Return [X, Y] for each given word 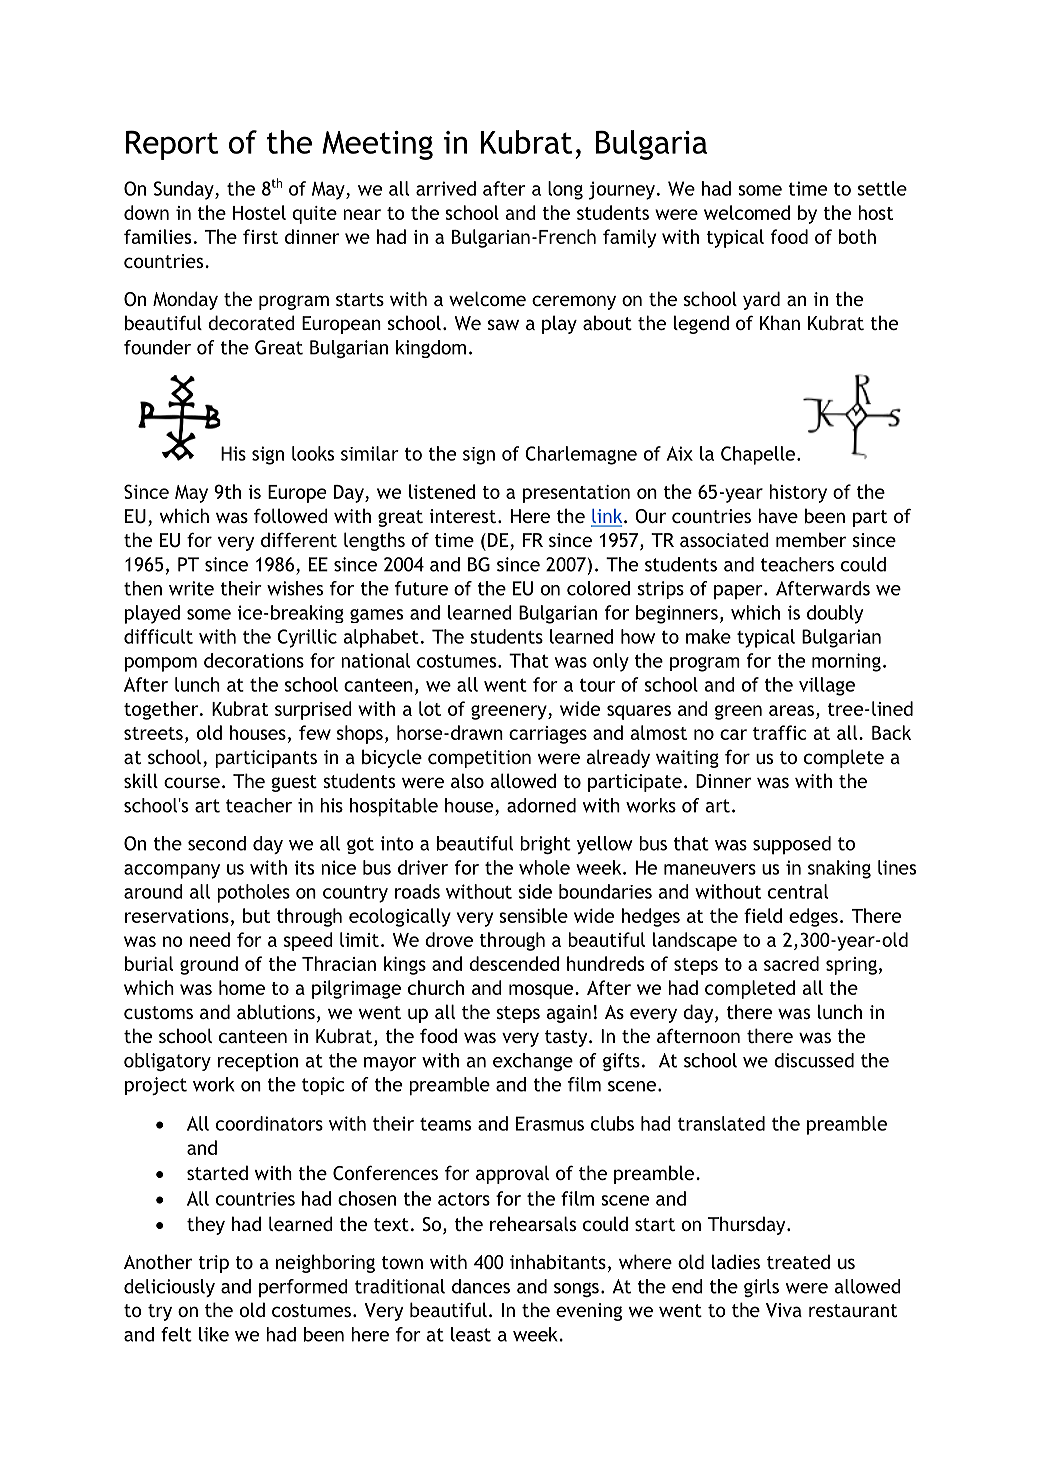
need [210, 939]
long [565, 190]
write [191, 588]
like [214, 1334]
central [798, 891]
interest [462, 516]
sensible [533, 915]
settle [882, 188]
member [811, 539]
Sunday [185, 190]
